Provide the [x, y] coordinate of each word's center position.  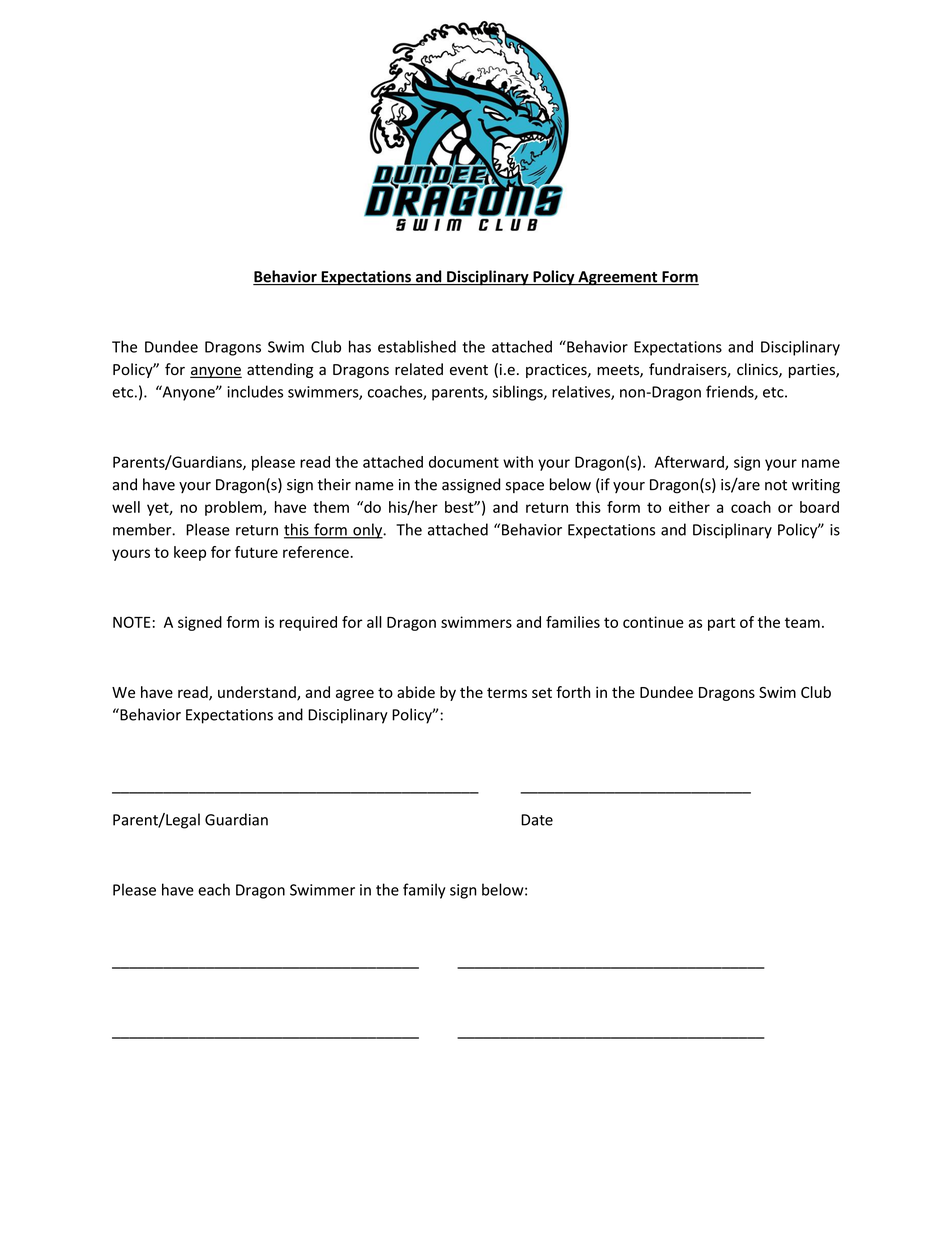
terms [507, 693]
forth [573, 692]
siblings [519, 393]
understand [258, 693]
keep [190, 553]
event [469, 370]
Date [537, 820]
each [214, 889]
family [424, 891]
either [689, 507]
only [368, 531]
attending [280, 370]
